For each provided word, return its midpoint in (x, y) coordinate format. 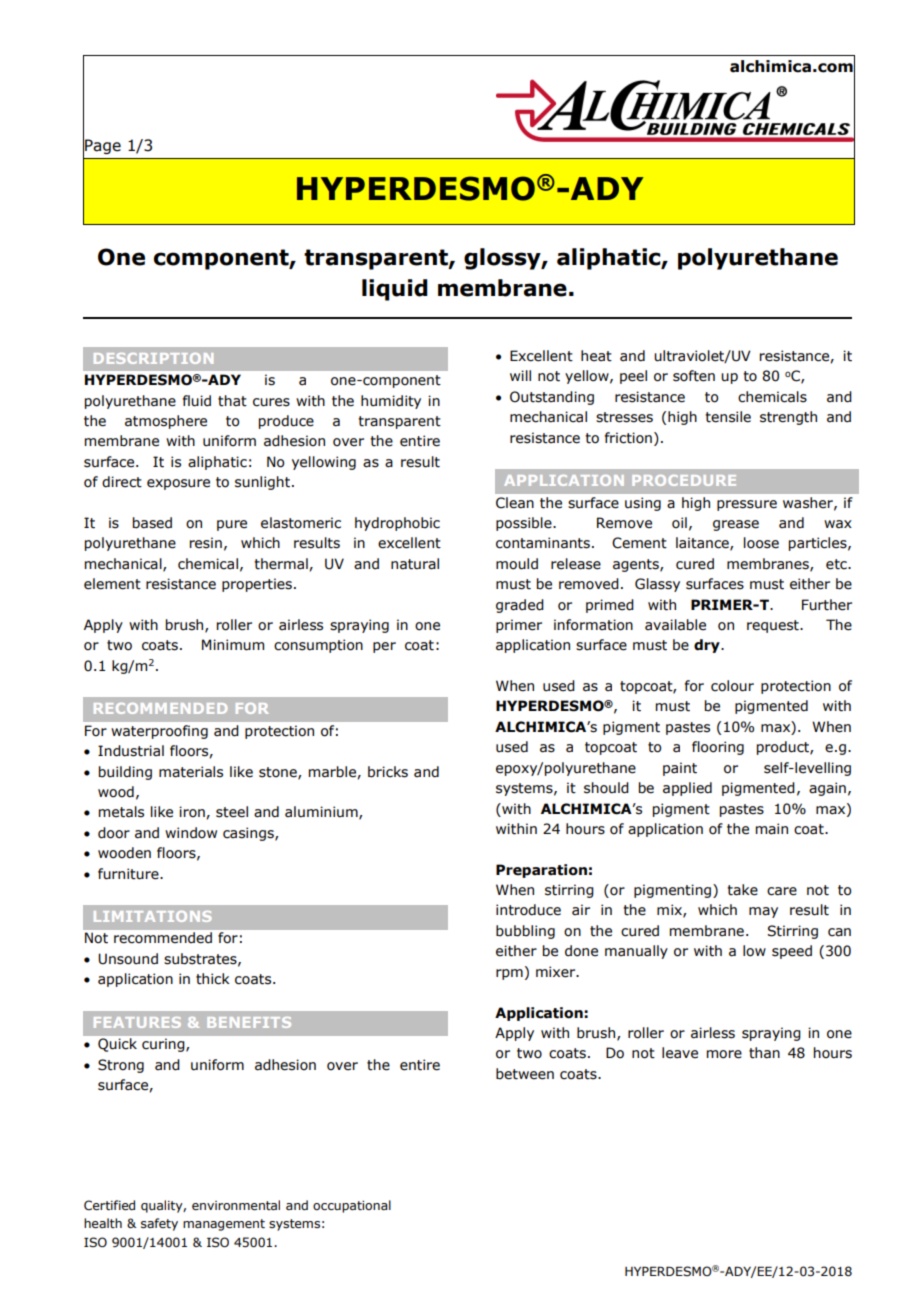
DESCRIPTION (153, 358)
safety (159, 1224)
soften (694, 376)
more (724, 1054)
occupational (352, 1206)
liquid (395, 290)
